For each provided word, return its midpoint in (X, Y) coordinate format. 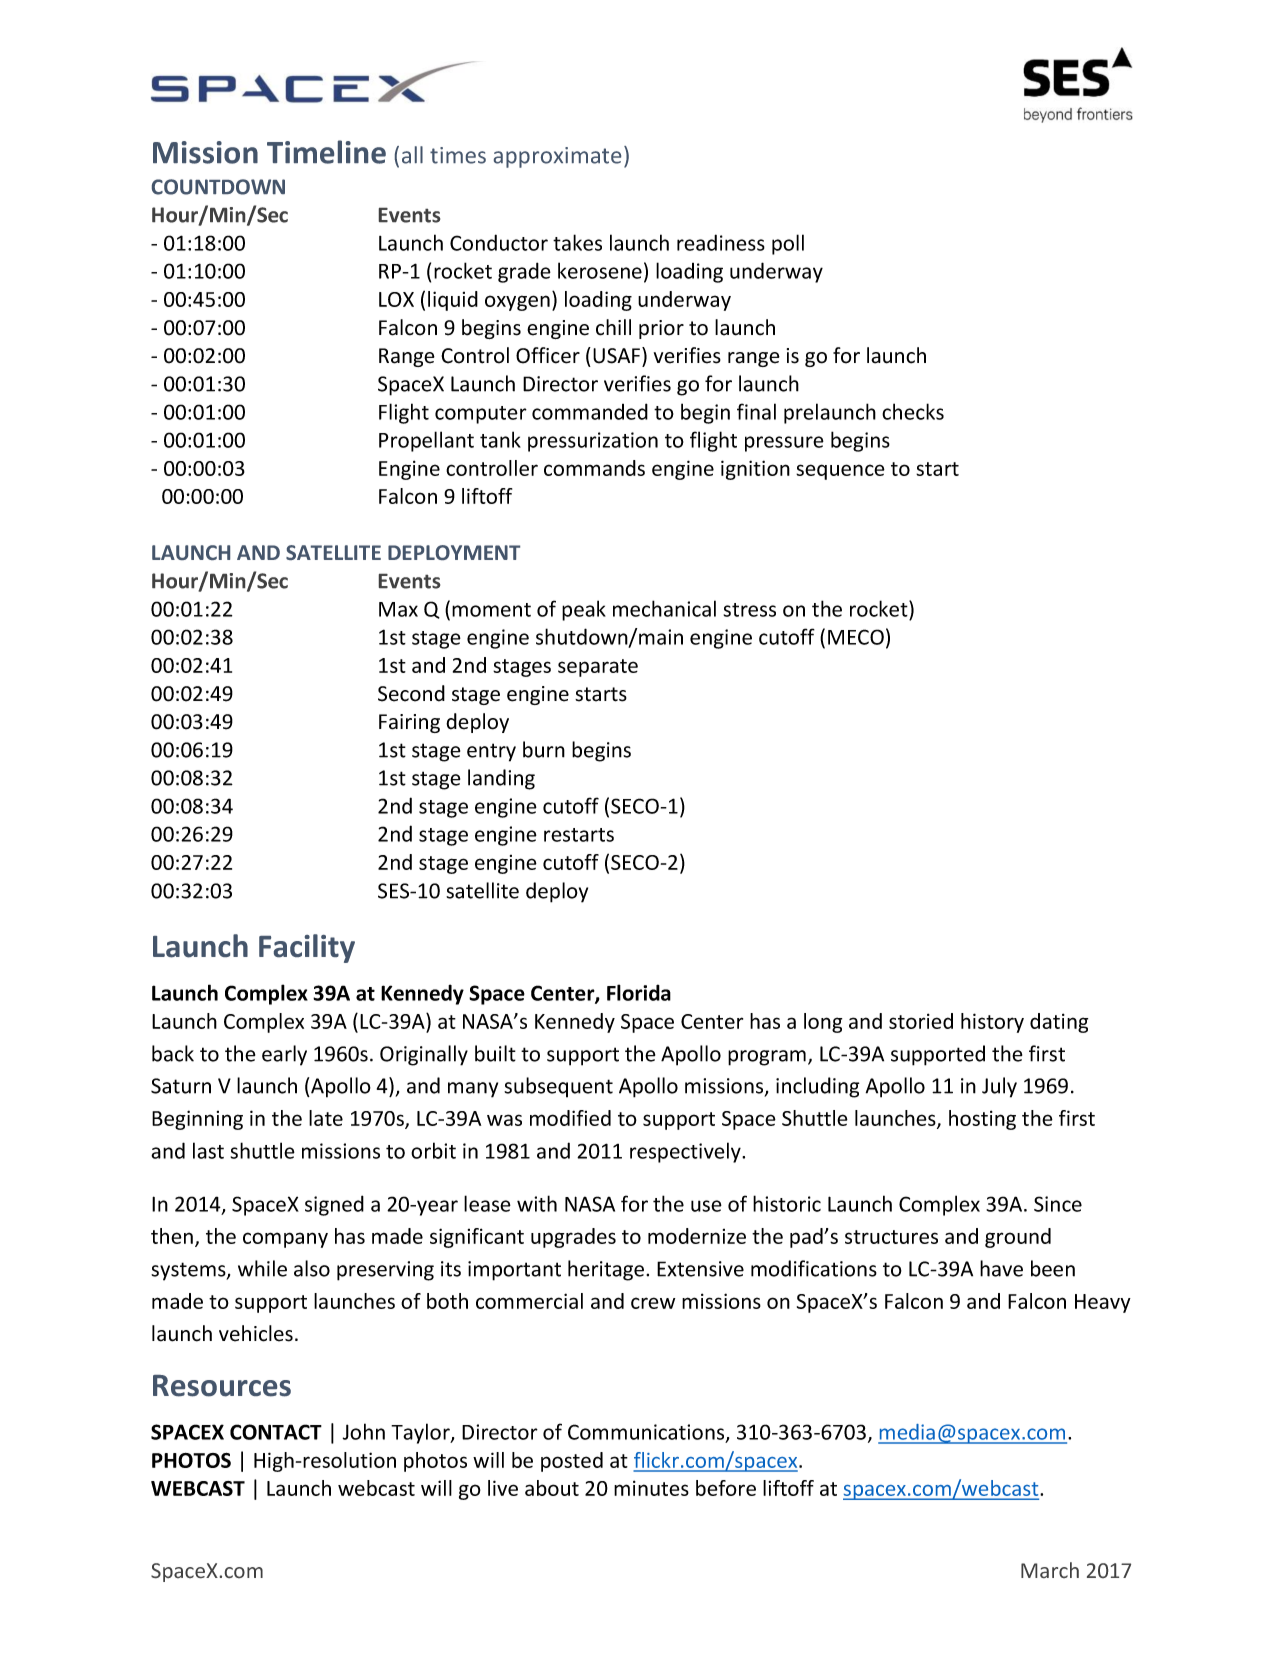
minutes (651, 1488)
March (1050, 1570)
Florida (639, 992)
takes (577, 242)
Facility (307, 948)
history (992, 1023)
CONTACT (276, 1432)
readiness (721, 242)
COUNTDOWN (218, 187)
